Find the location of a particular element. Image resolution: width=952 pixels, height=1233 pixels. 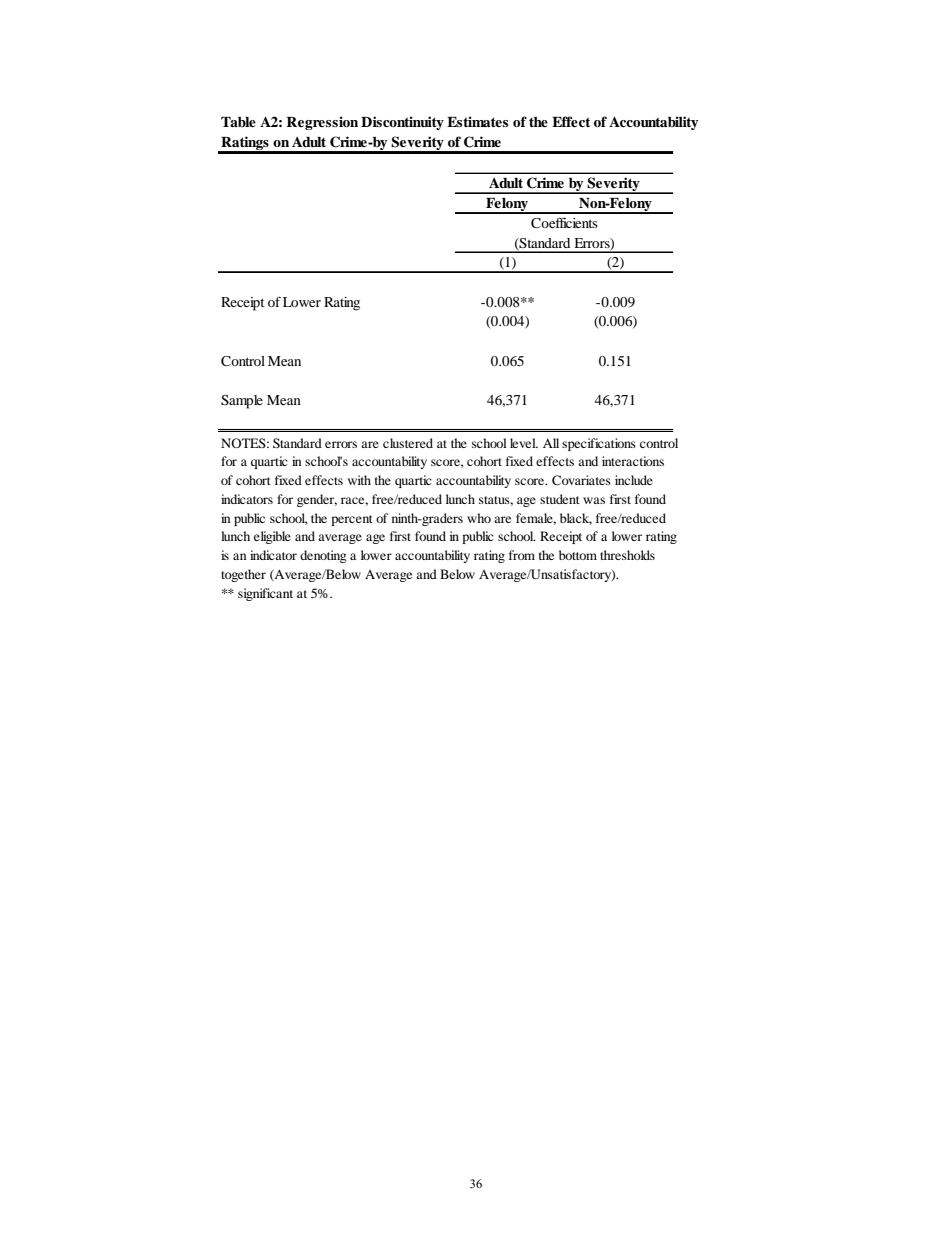

Estimates is located at coordinates (477, 121).
